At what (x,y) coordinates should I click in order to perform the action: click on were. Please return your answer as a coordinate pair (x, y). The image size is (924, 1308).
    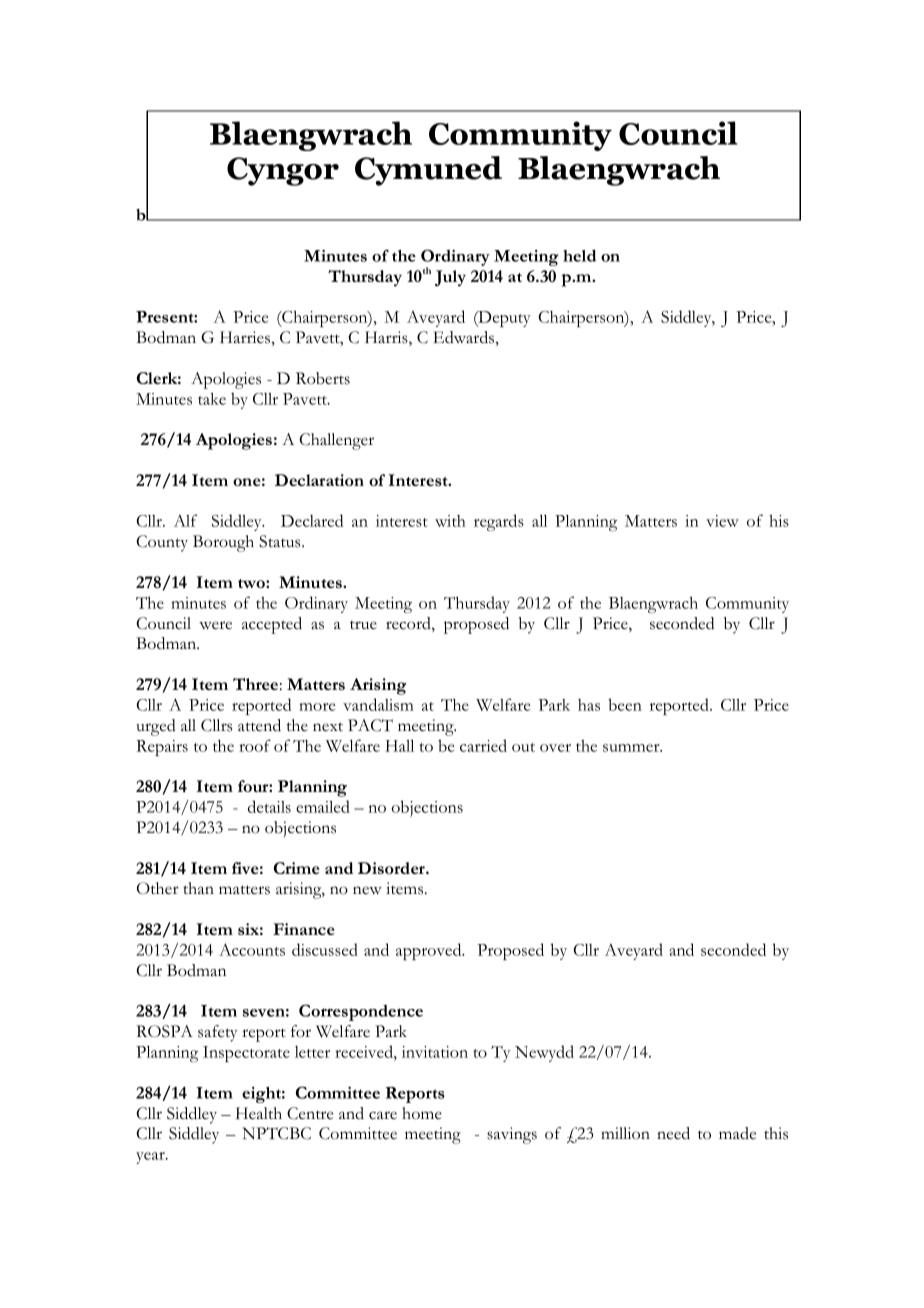
    Looking at the image, I should click on (215, 625).
